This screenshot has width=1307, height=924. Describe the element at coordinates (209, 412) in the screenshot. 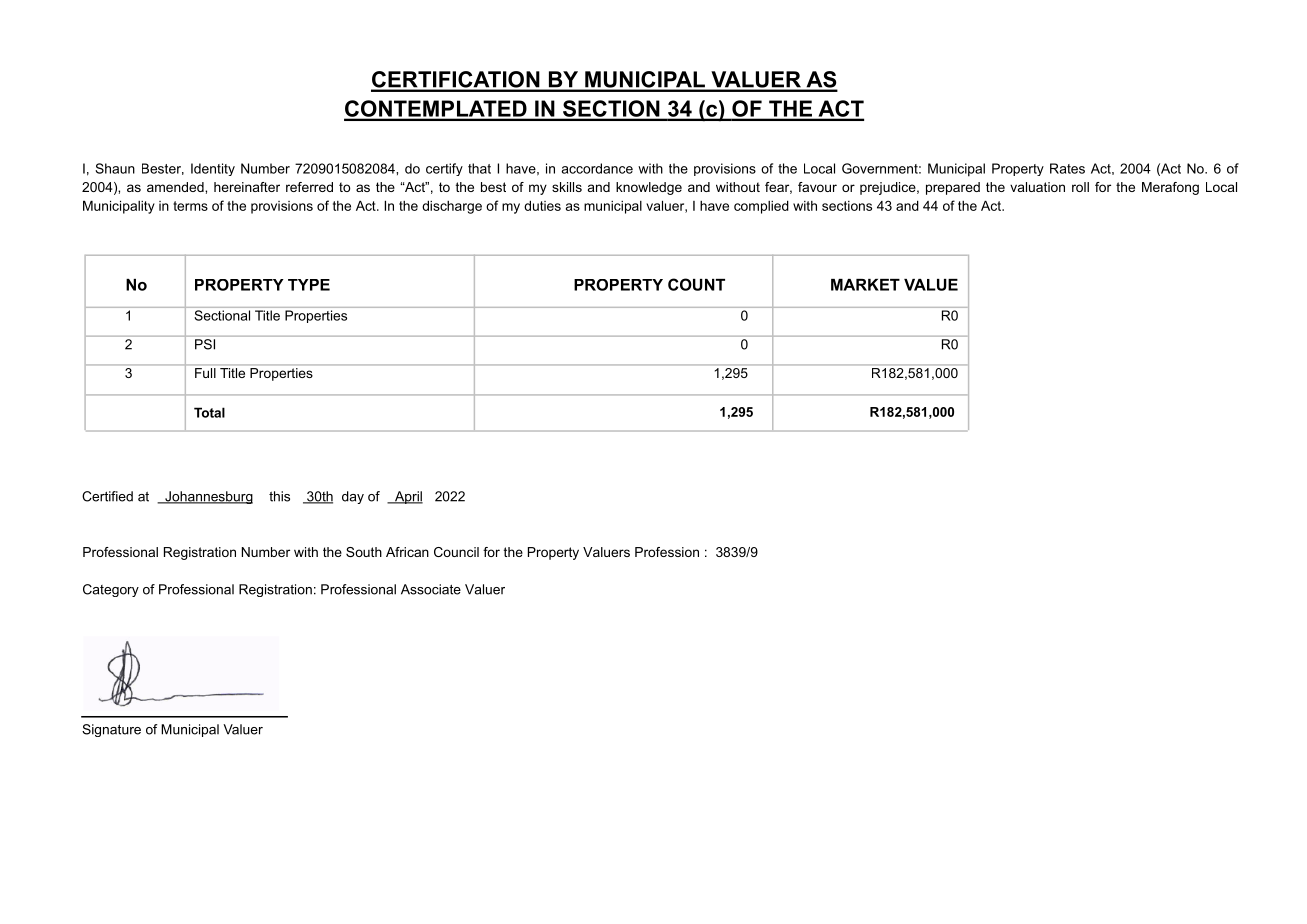

I see `Total` at that location.
